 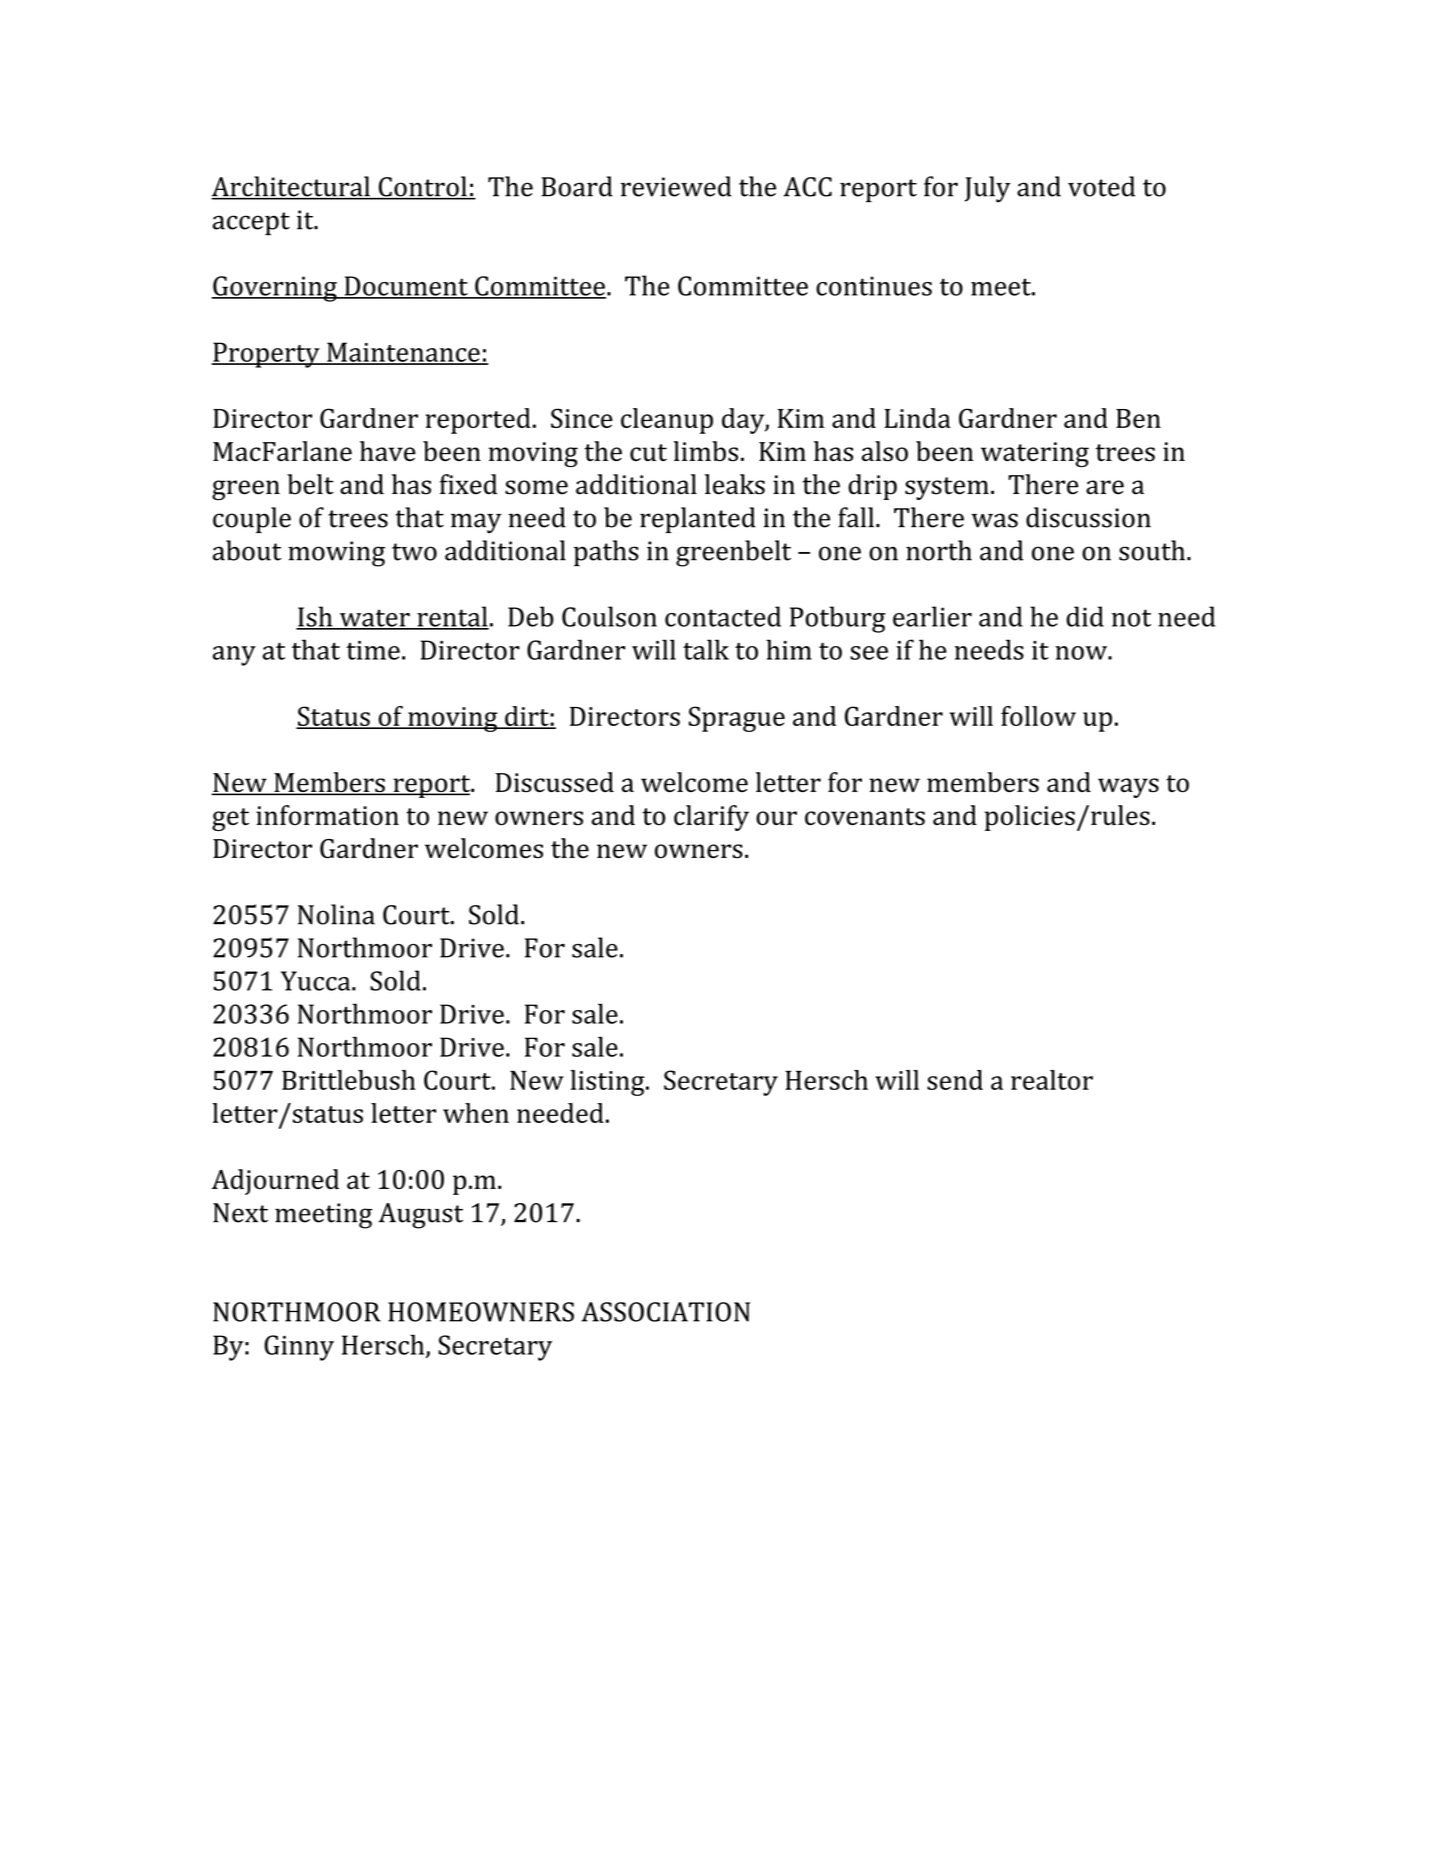 I want to click on realtor, so click(x=1052, y=1080).
